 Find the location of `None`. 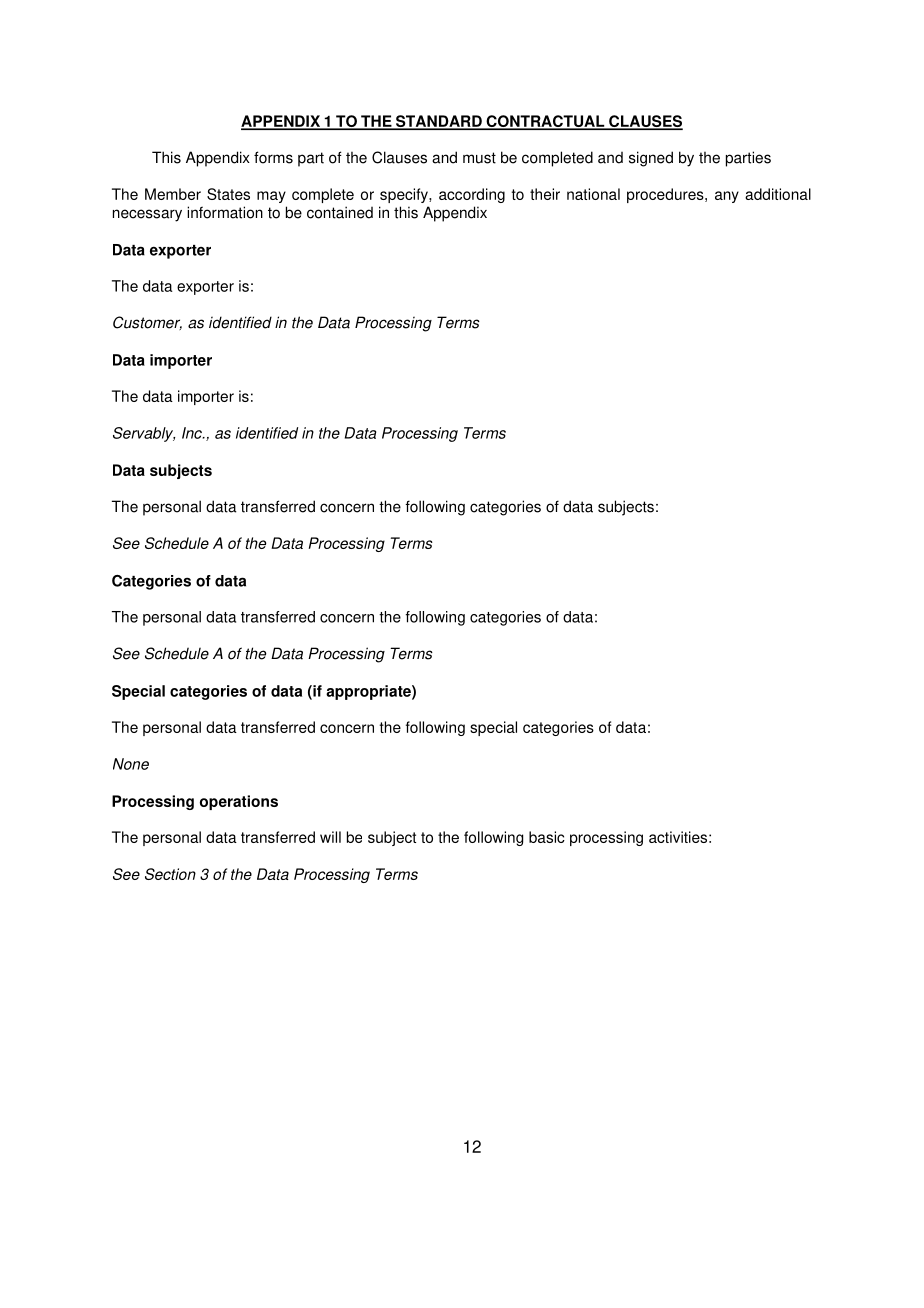

None is located at coordinates (131, 764).
